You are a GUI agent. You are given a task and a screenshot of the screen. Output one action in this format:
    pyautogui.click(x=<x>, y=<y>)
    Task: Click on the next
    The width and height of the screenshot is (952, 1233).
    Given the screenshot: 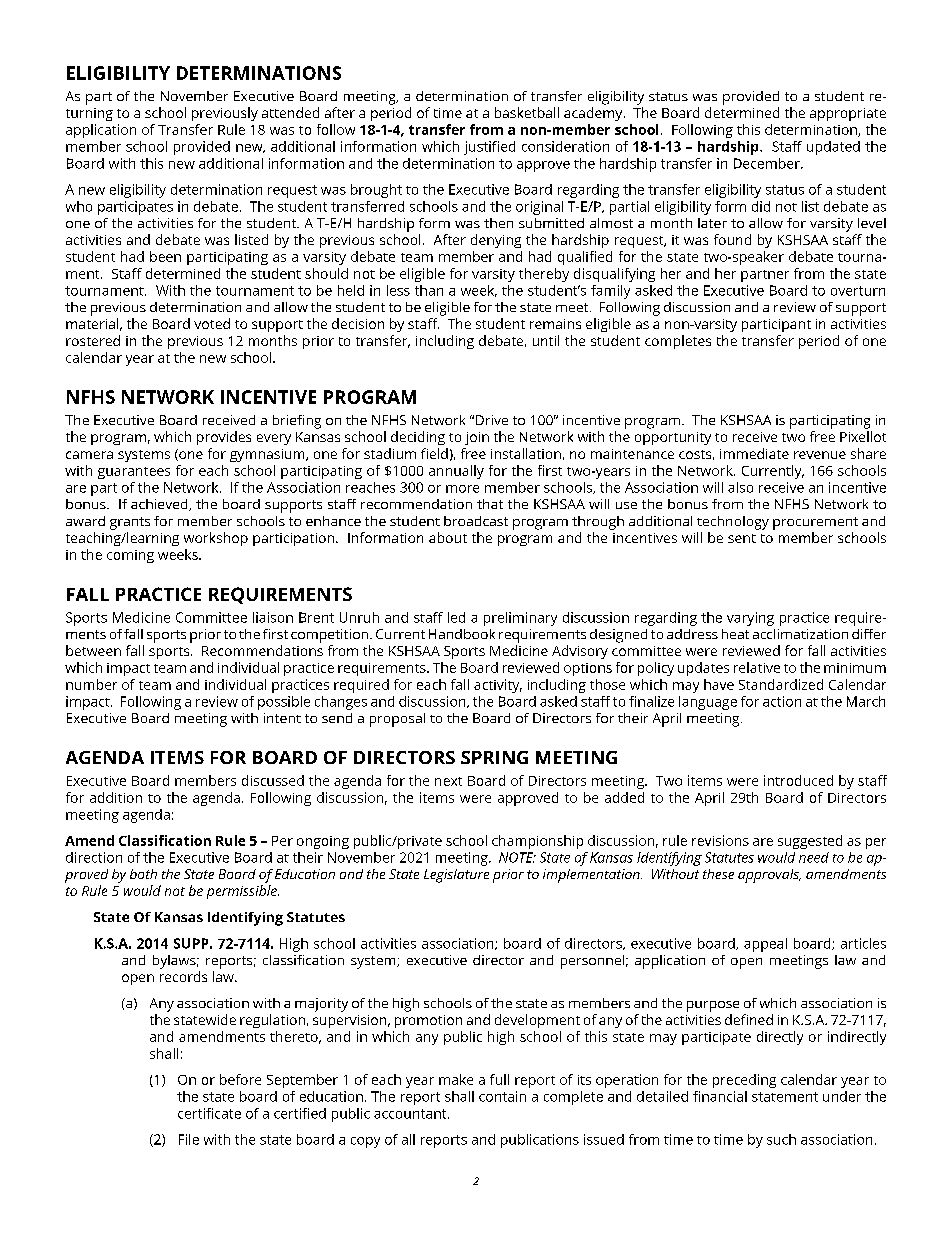 What is the action you would take?
    pyautogui.click(x=448, y=781)
